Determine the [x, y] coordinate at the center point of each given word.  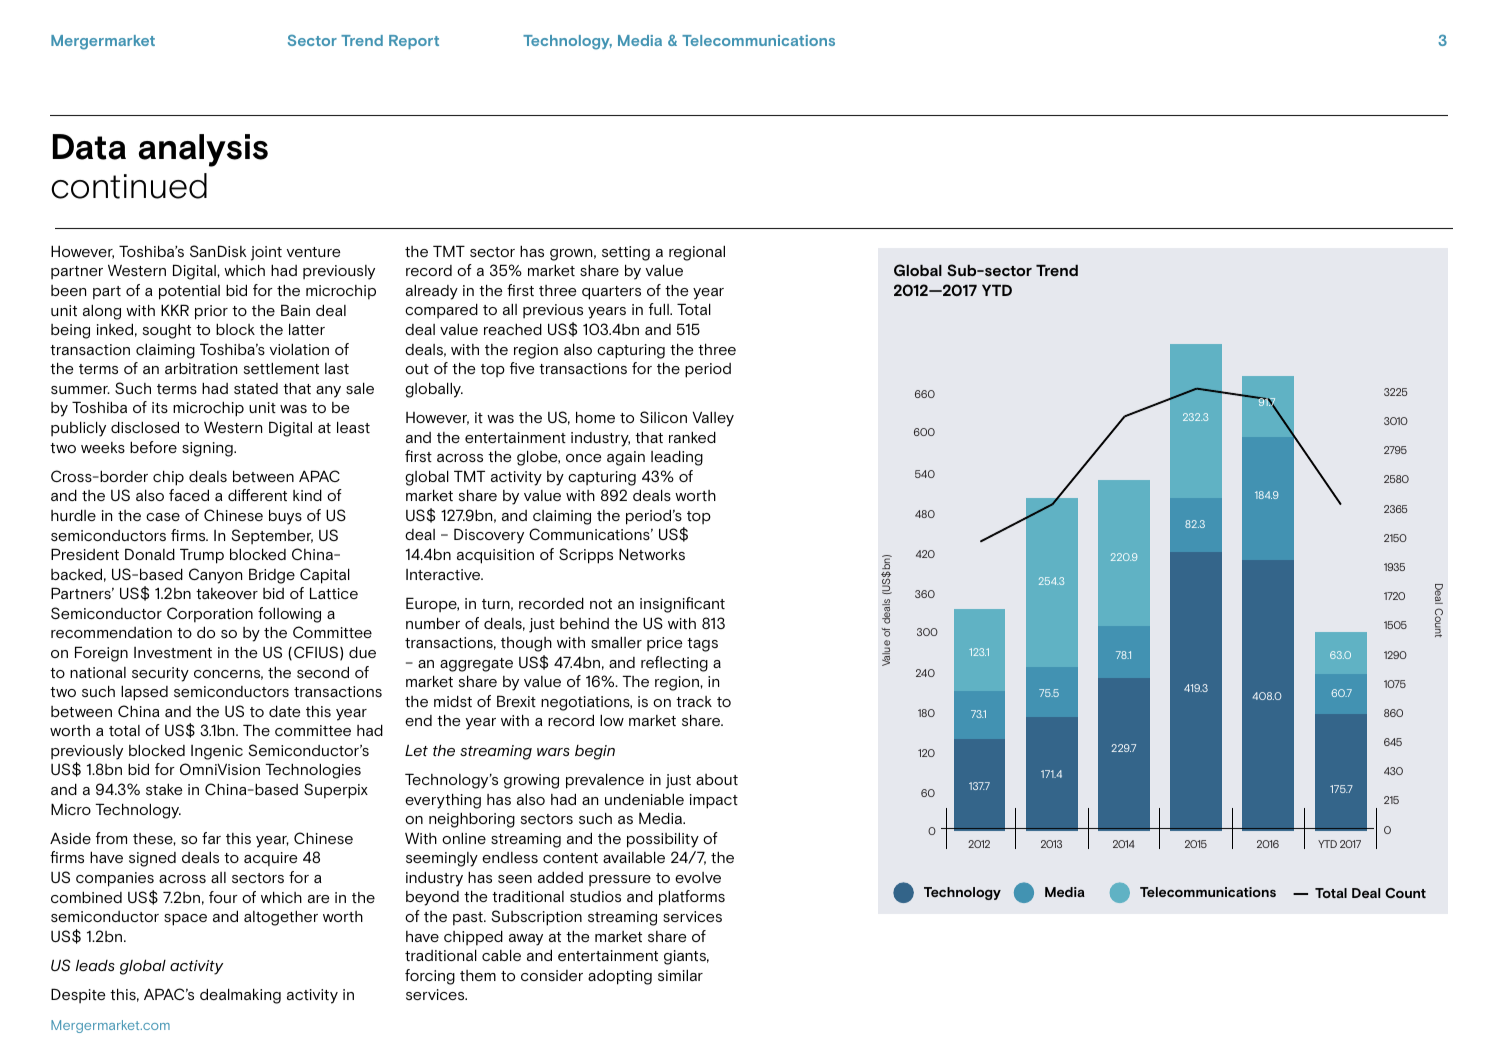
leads [95, 965]
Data [89, 147]
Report [414, 42]
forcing [430, 977]
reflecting [674, 664]
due [362, 652]
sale [360, 388]
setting [626, 253]
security [160, 674]
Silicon [663, 417]
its [160, 407]
